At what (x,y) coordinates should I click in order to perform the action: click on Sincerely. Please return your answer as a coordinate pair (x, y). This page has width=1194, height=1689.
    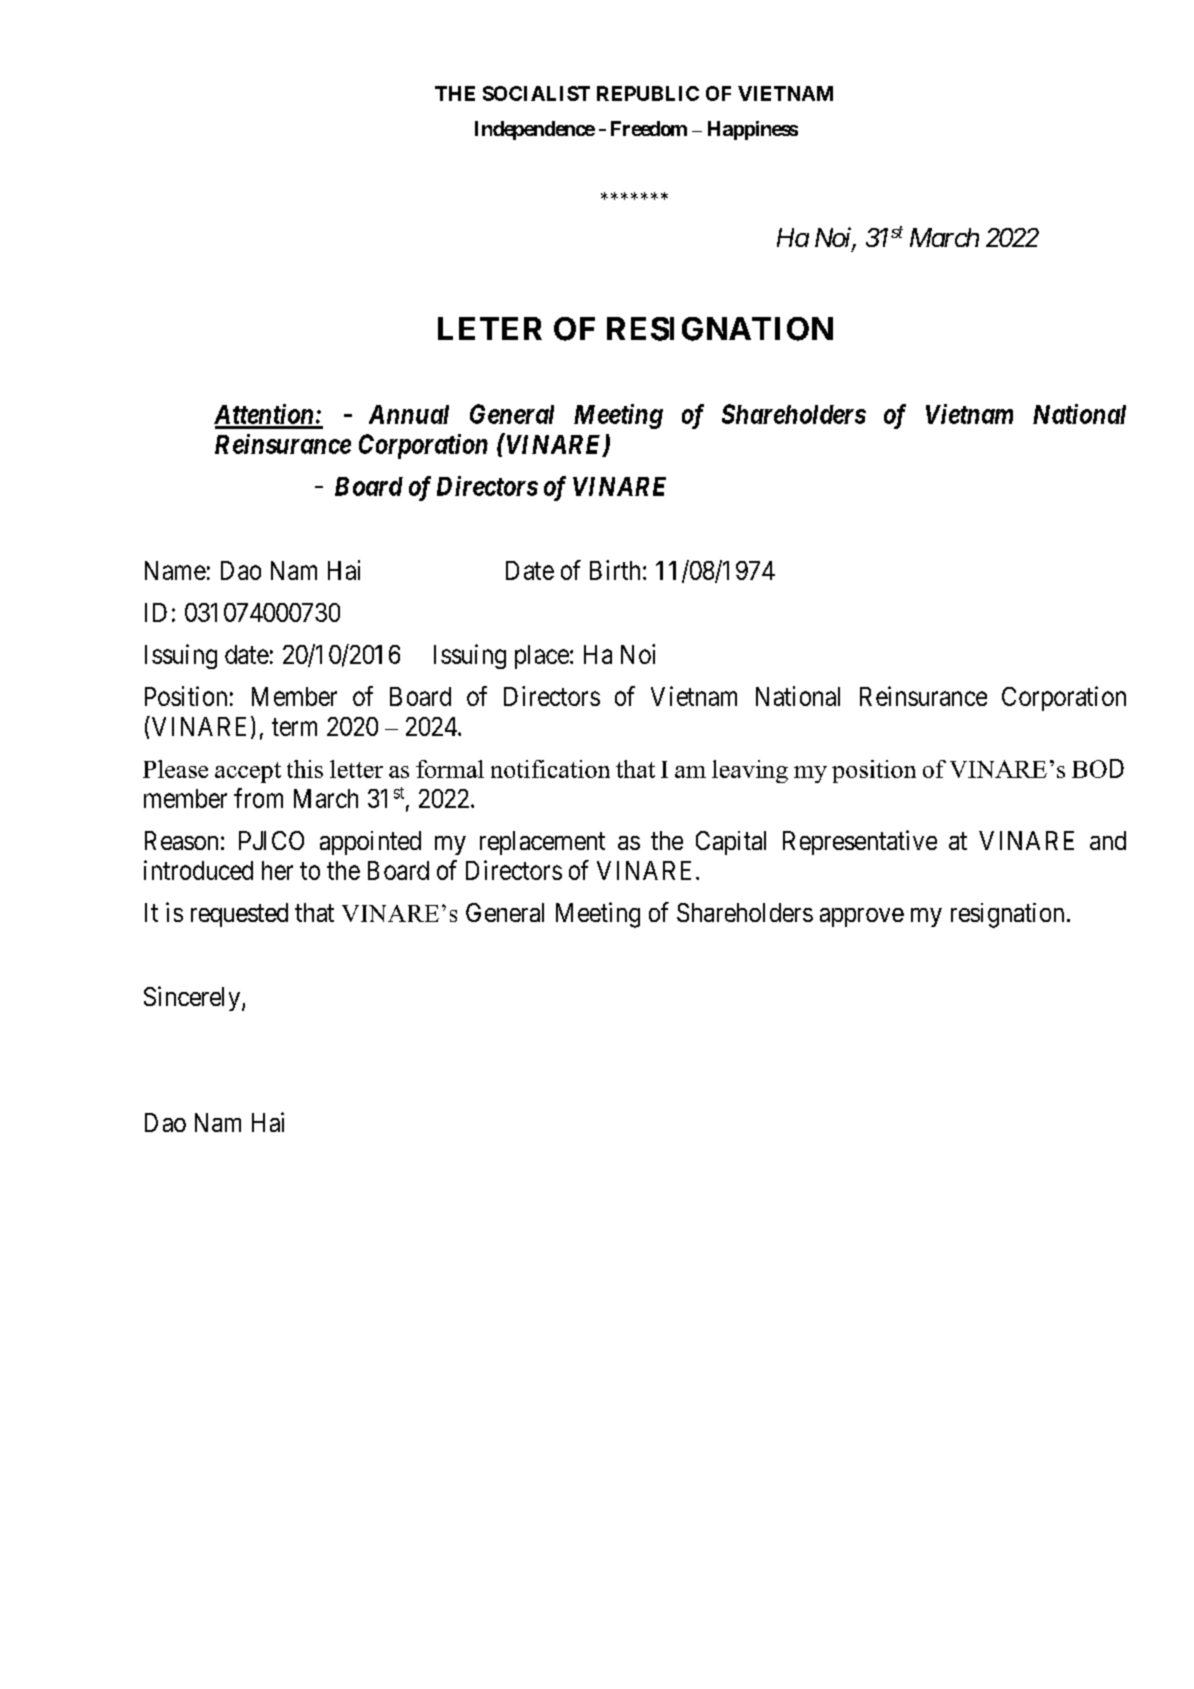
    Looking at the image, I should click on (193, 998).
